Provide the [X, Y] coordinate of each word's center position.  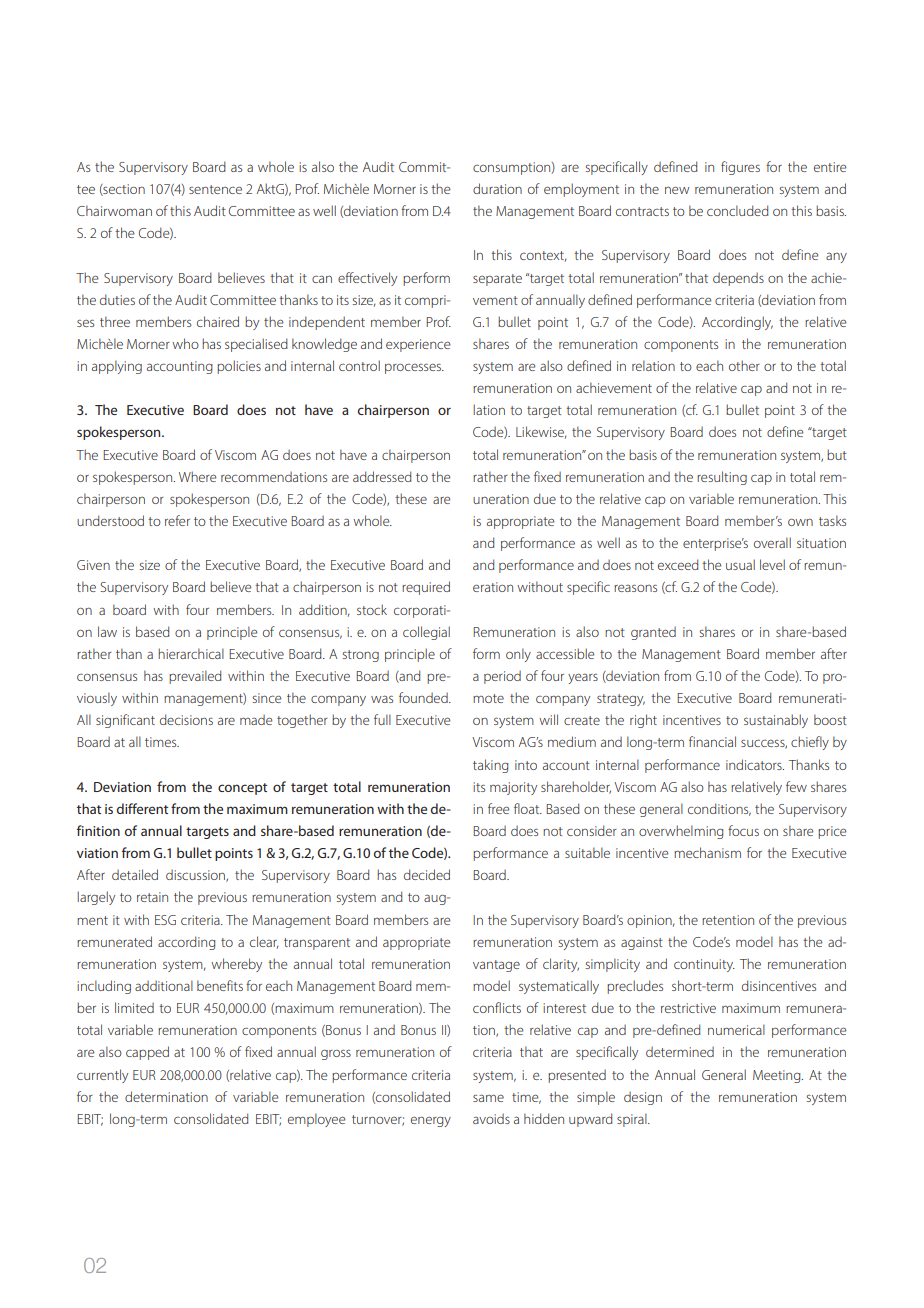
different [142, 808]
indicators [755, 764]
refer [177, 520]
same [488, 1098]
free [498, 808]
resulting [722, 478]
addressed [382, 476]
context [543, 256]
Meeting [778, 1076]
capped [147, 1053]
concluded [738, 210]
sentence [215, 189]
